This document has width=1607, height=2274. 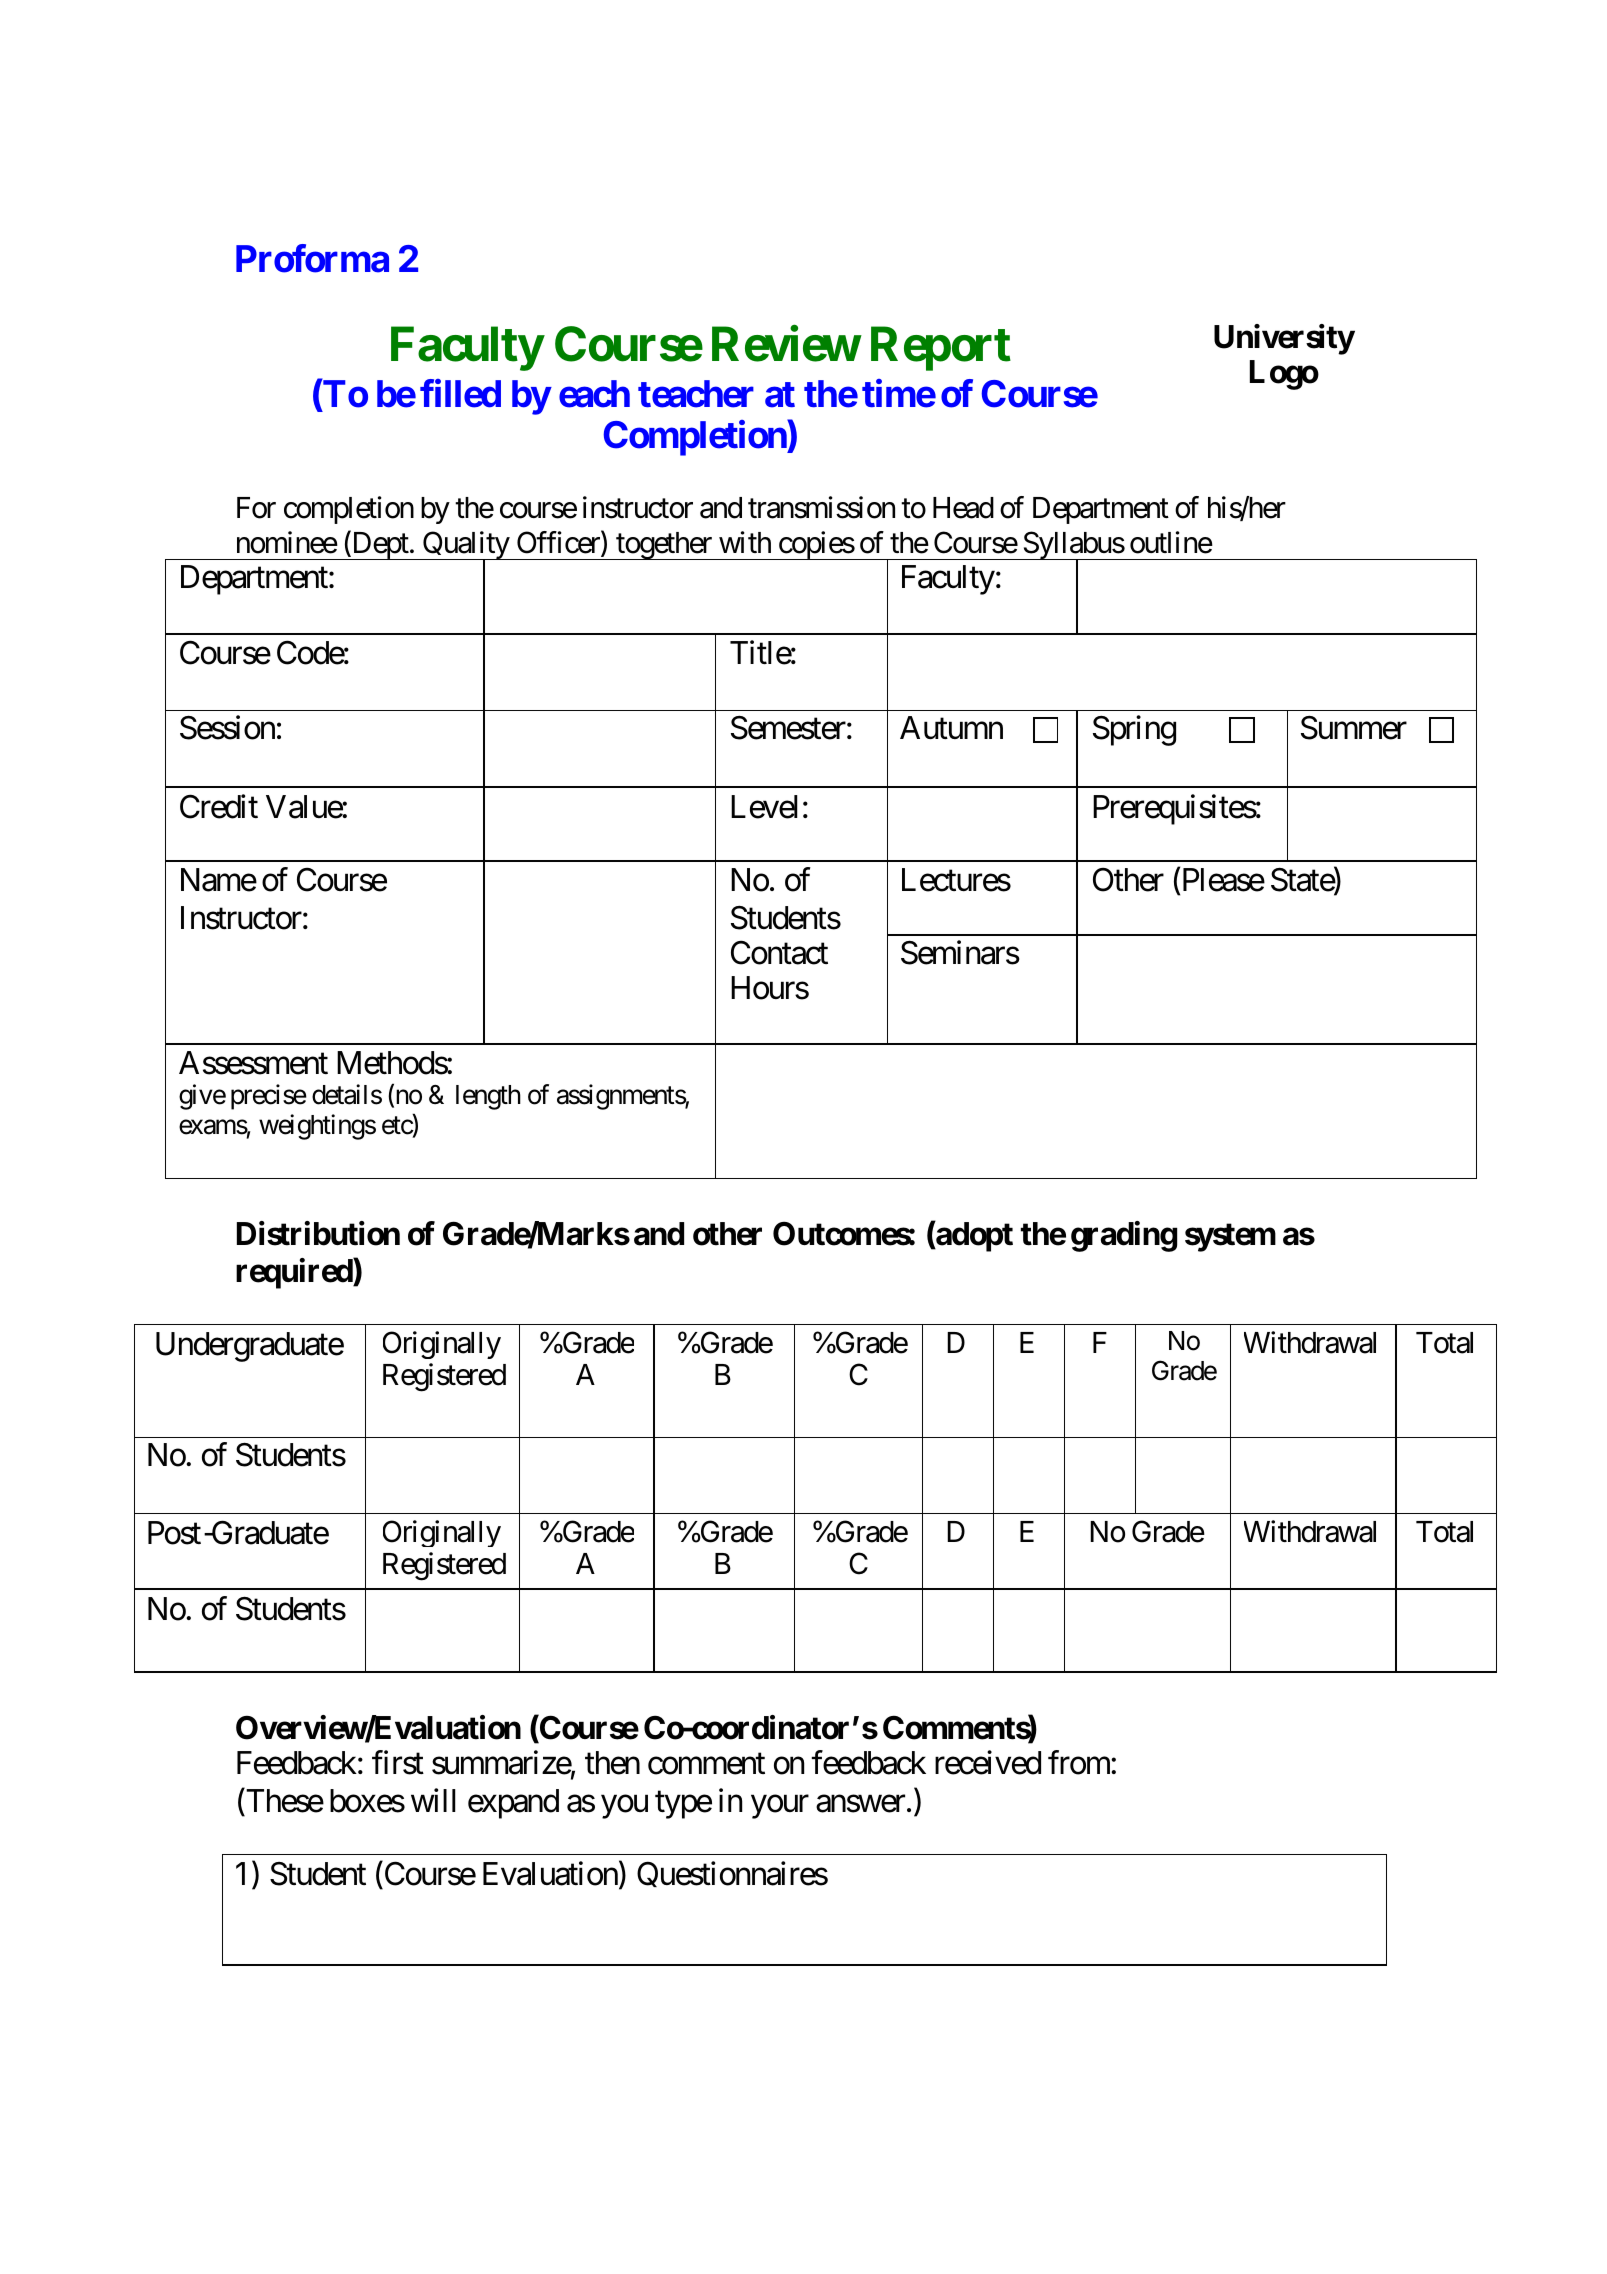 I want to click on Contact, so click(x=779, y=952).
